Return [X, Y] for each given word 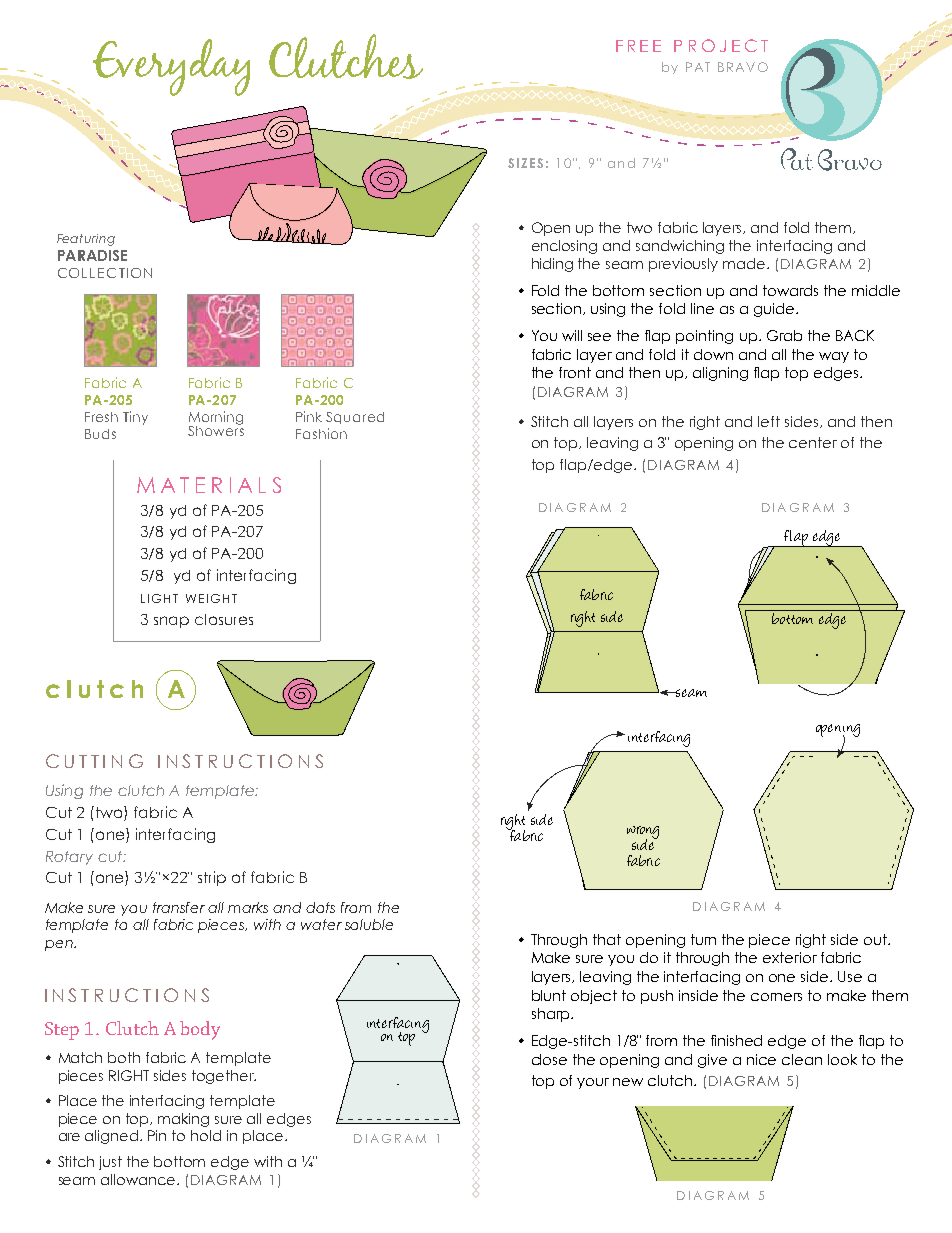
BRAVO [743, 67]
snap [171, 622]
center [813, 442]
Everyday [171, 67]
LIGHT [159, 598]
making [183, 1120]
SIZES [525, 163]
